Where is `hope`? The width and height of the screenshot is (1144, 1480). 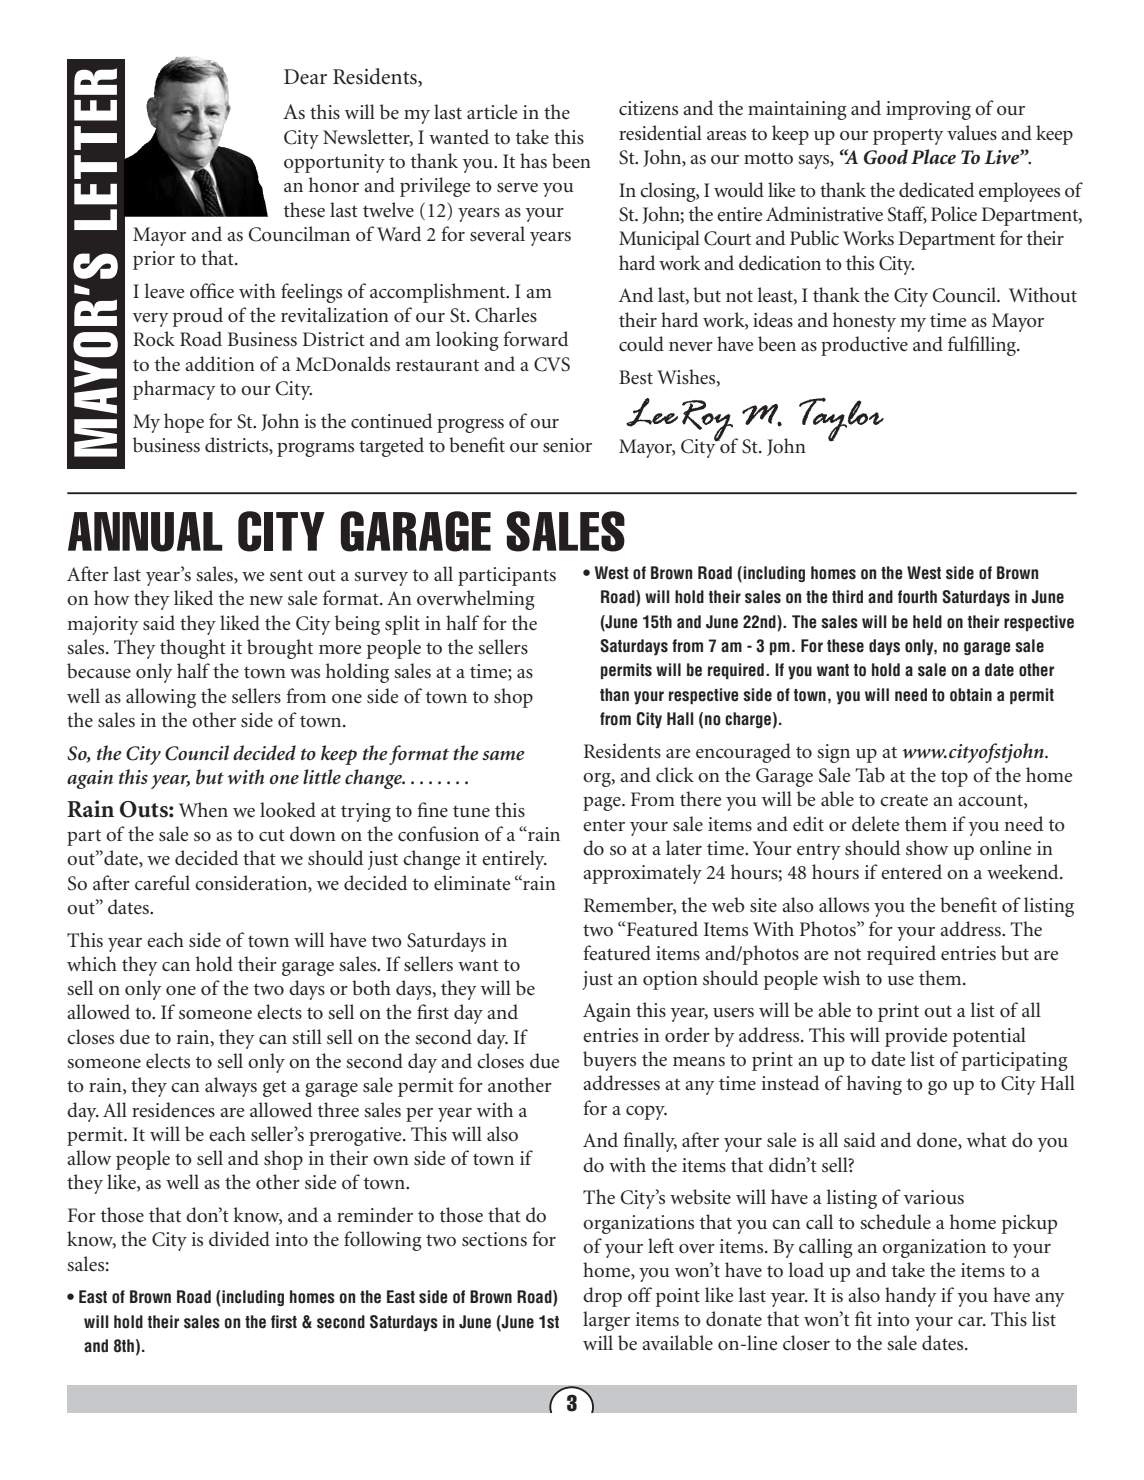
hope is located at coordinates (184, 423).
